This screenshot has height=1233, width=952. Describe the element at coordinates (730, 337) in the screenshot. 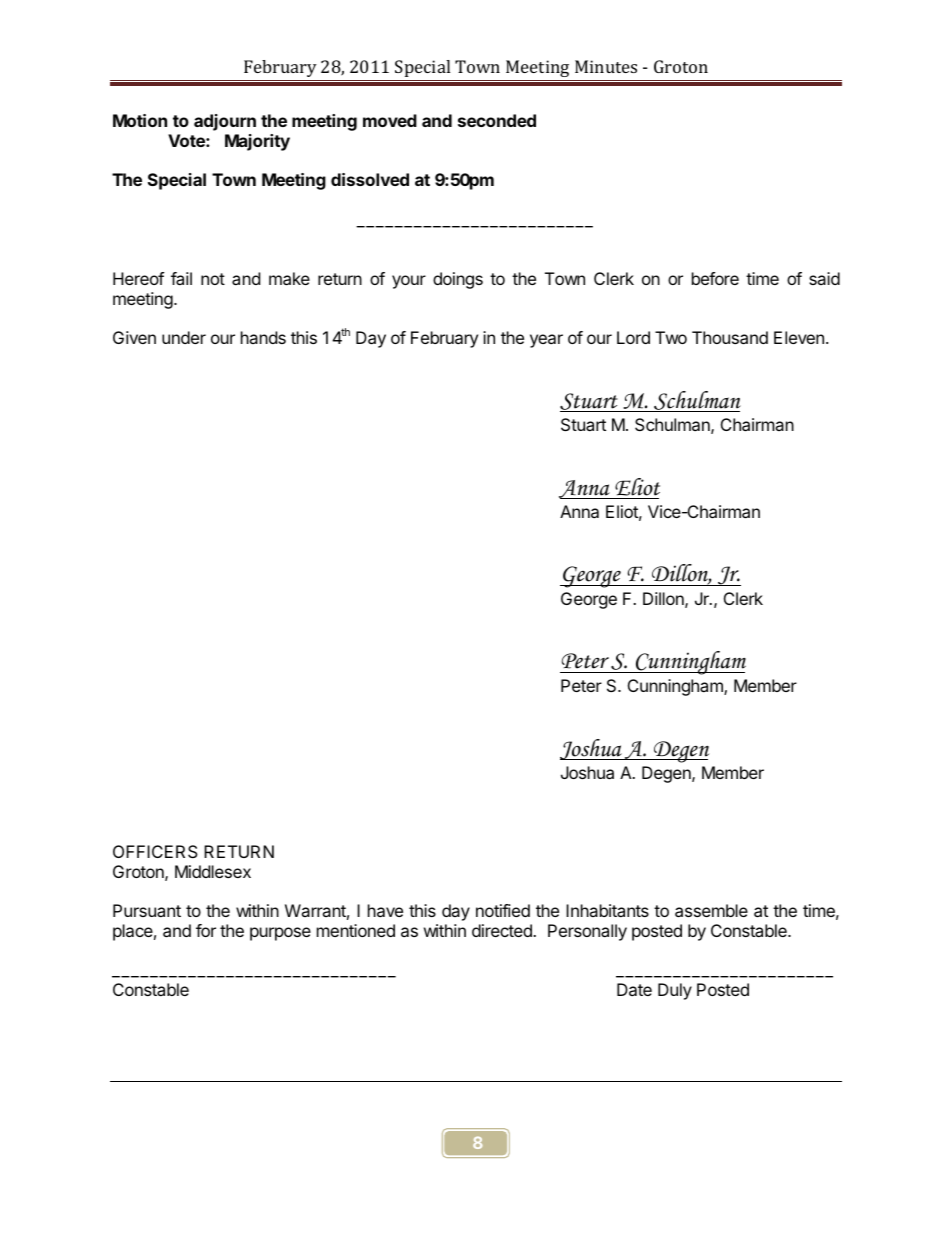

I see `Thousand` at that location.
